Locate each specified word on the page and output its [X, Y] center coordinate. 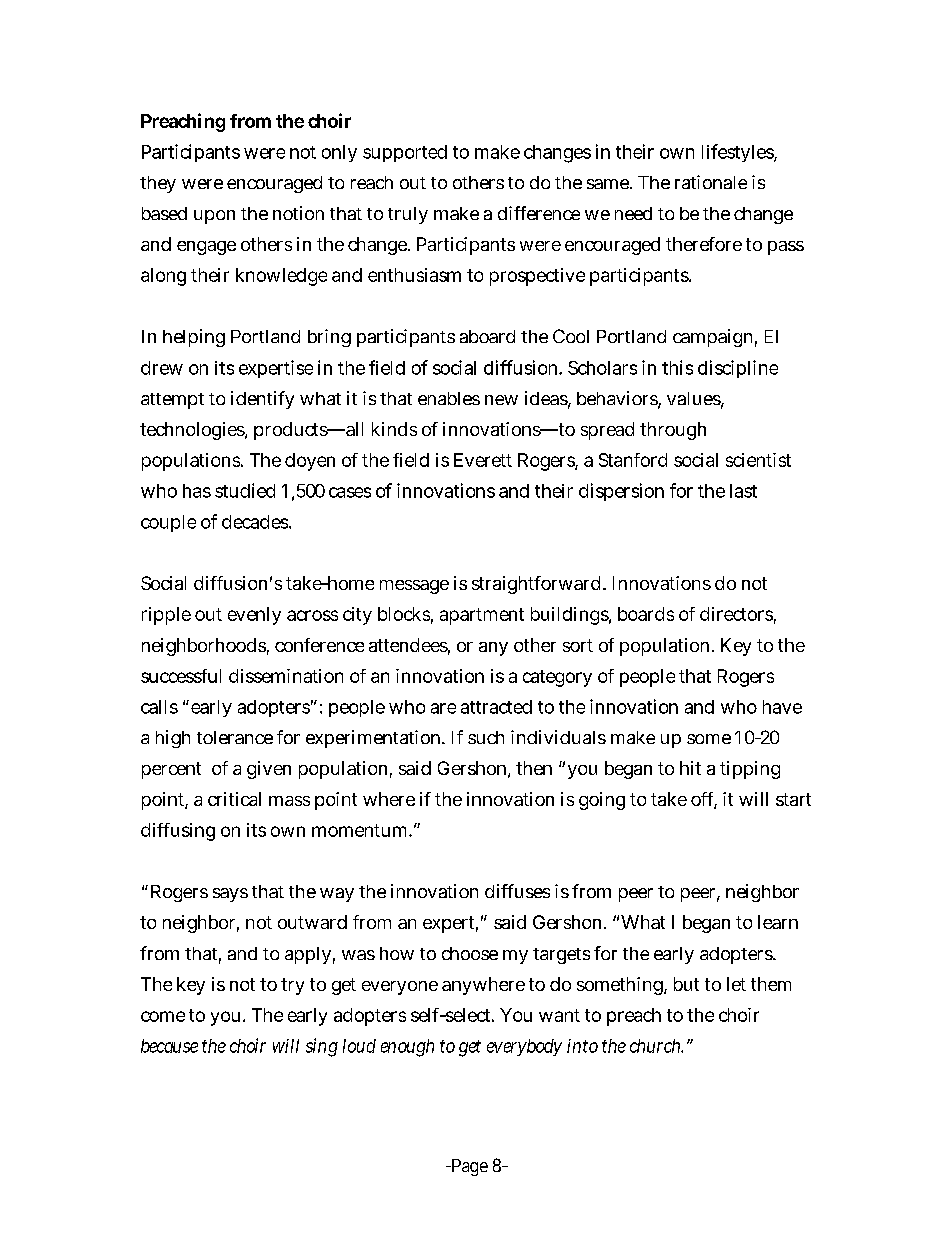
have [782, 707]
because [169, 1046]
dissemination [286, 676]
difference [539, 213]
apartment [482, 616]
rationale [711, 182]
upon [214, 217]
